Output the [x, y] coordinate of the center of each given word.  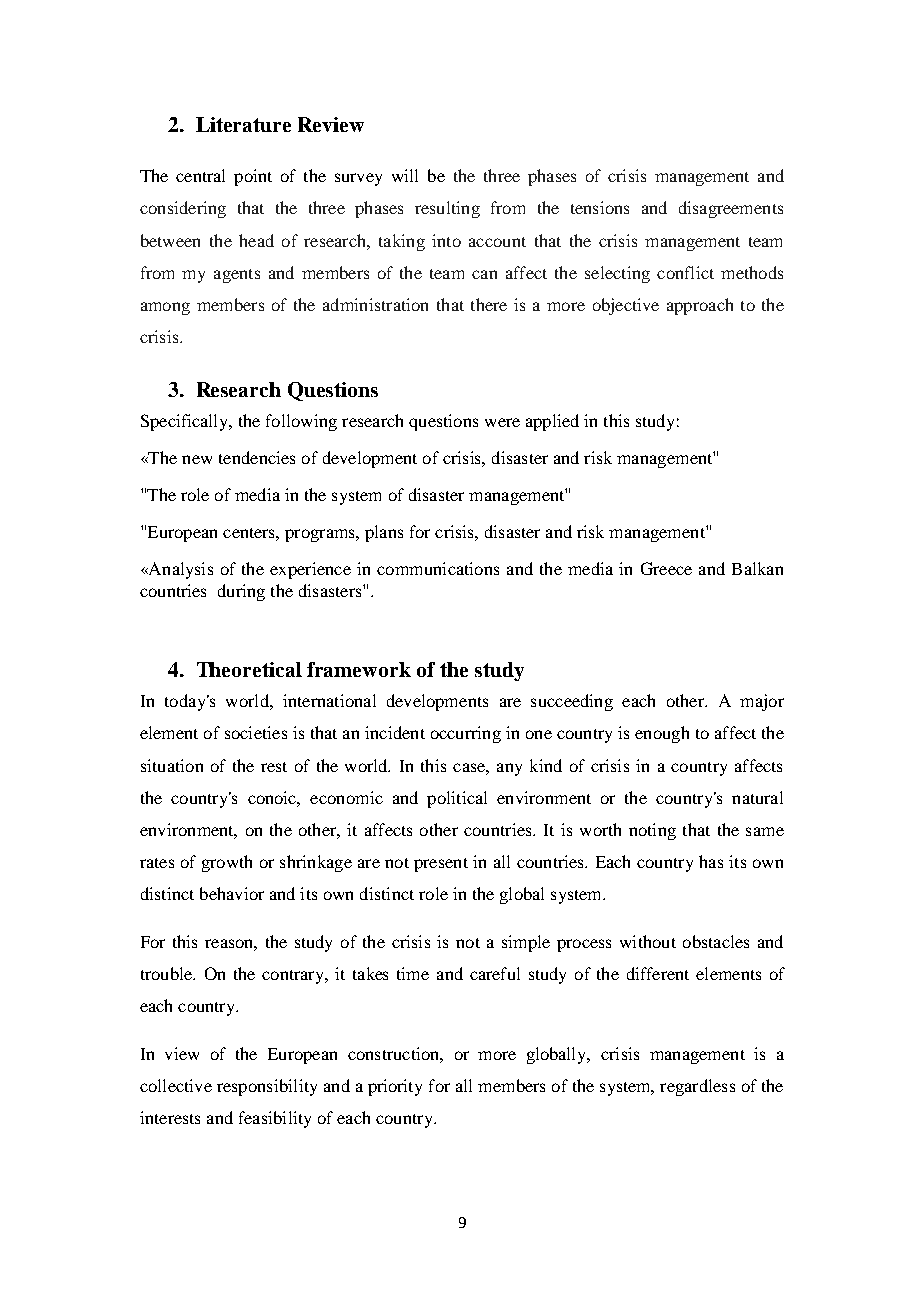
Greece [666, 568]
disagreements [731, 209]
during [241, 592]
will [405, 175]
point [253, 177]
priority [395, 1087]
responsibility [267, 1087]
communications [438, 568]
